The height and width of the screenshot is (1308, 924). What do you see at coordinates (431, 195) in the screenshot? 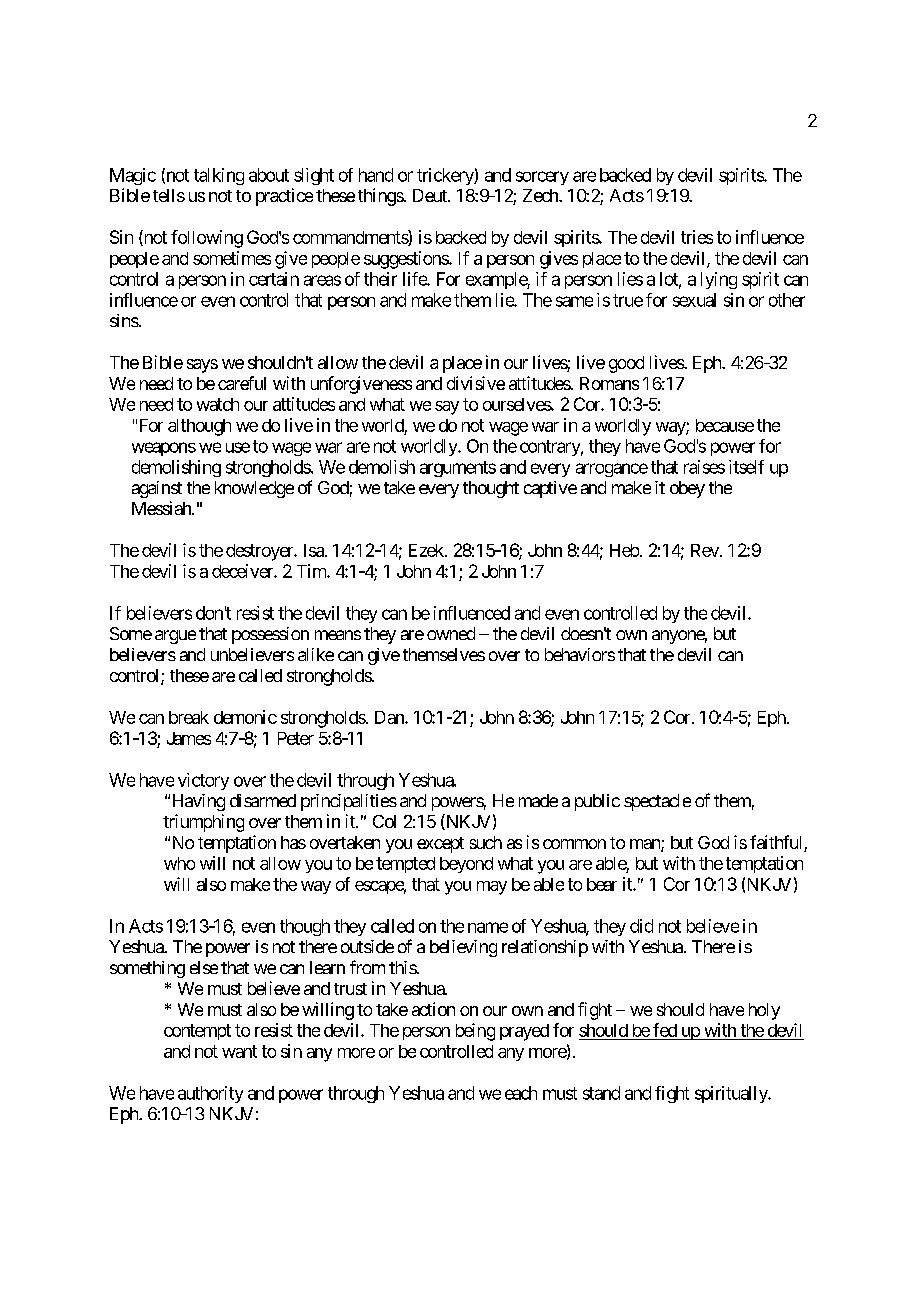
I see `Deut` at bounding box center [431, 195].
